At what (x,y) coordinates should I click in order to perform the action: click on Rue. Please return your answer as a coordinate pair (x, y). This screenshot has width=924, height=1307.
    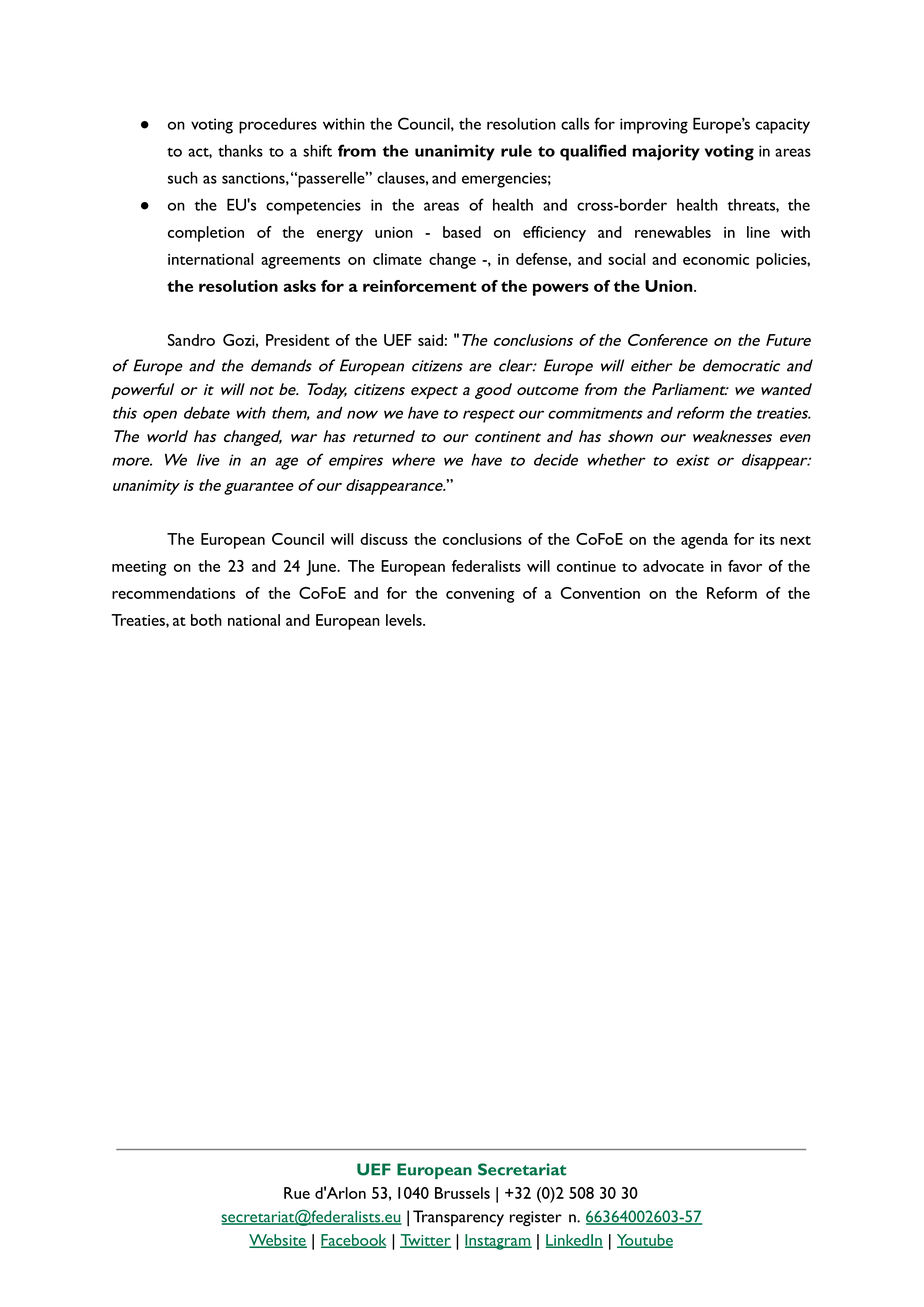
    Looking at the image, I should click on (297, 1193).
